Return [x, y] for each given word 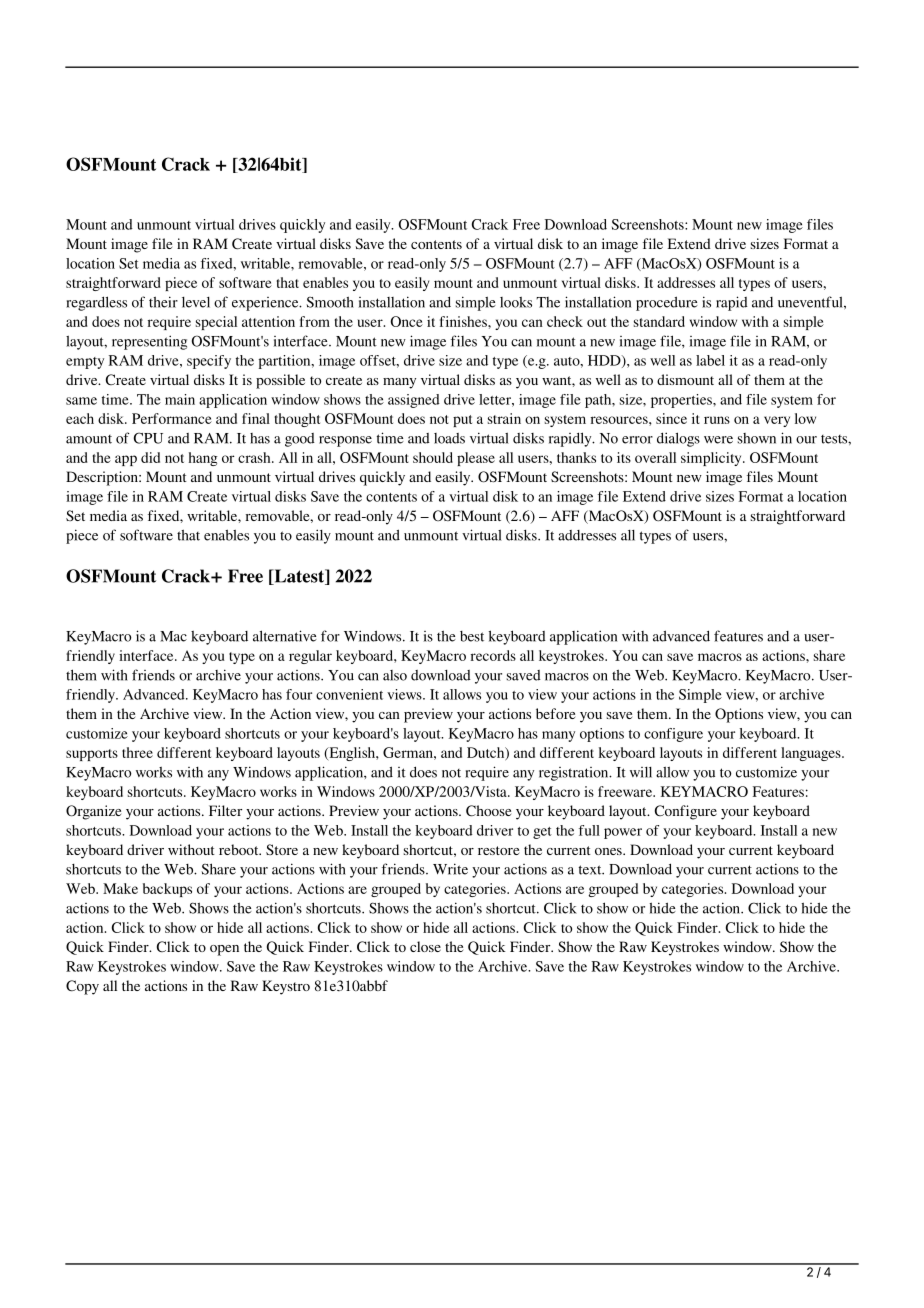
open [224, 950]
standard [659, 321]
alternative [285, 636]
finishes [464, 321]
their [163, 302]
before [555, 713]
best [472, 636]
